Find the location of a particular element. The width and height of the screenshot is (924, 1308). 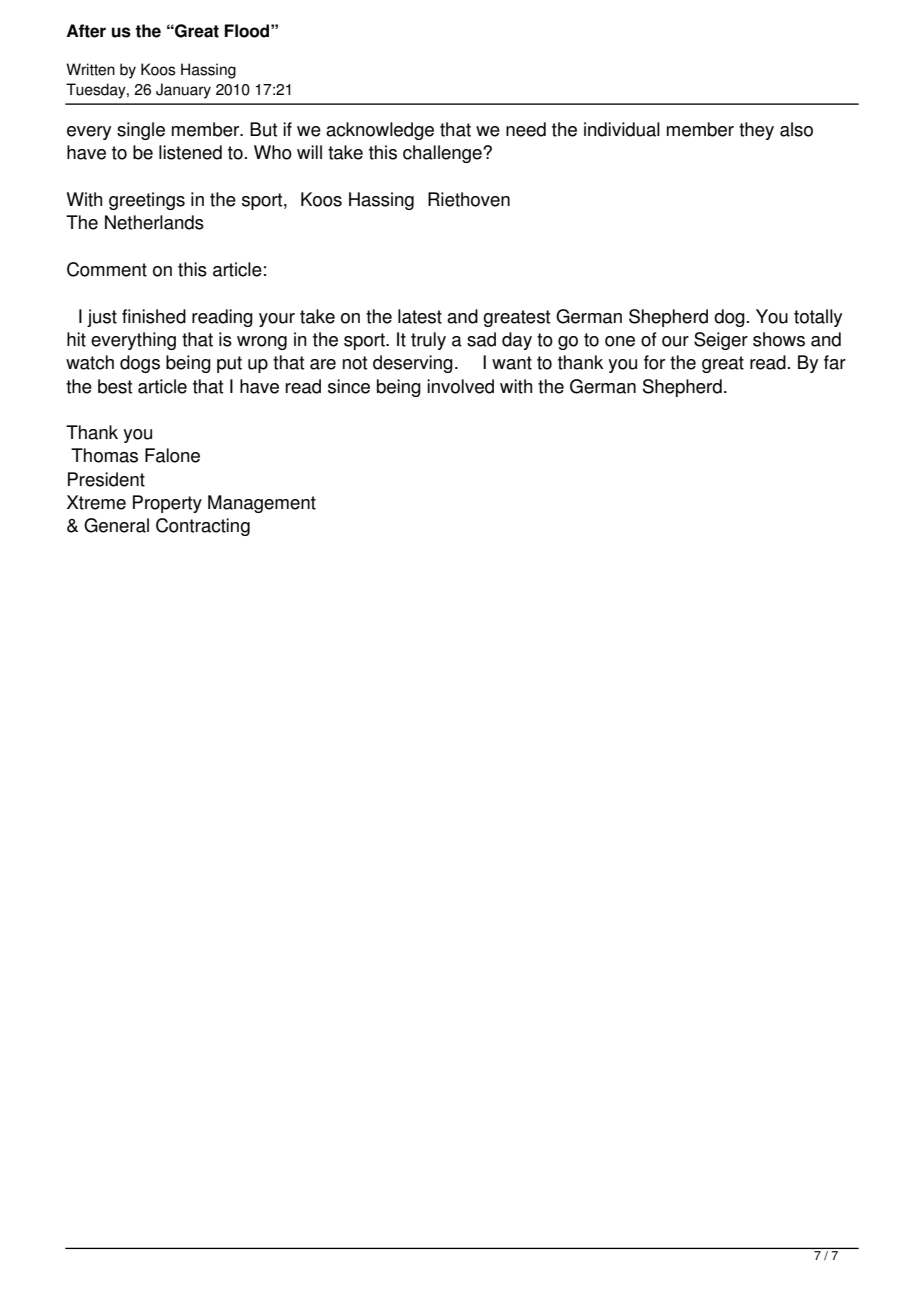

also is located at coordinates (796, 129).
